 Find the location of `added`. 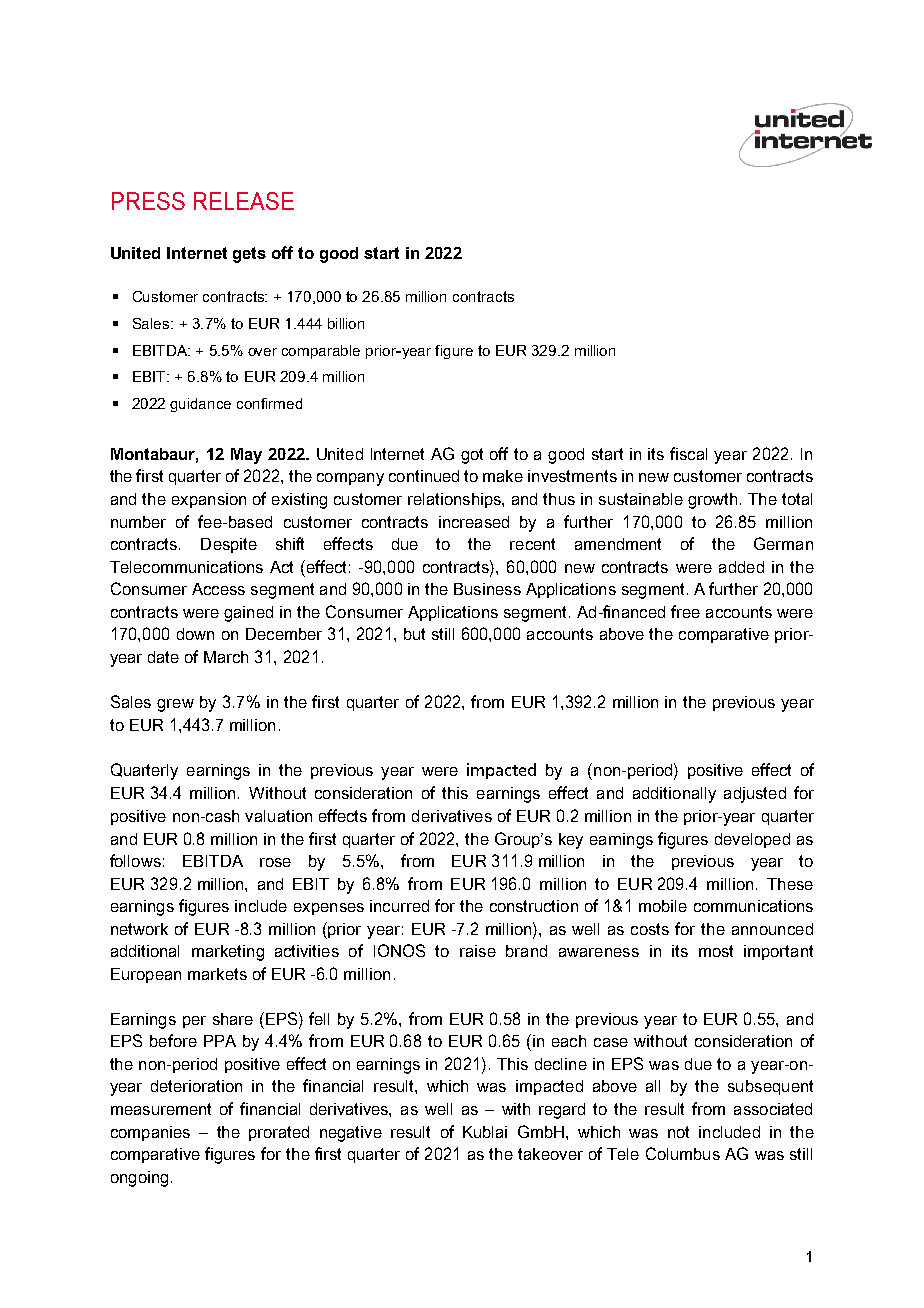

added is located at coordinates (741, 567).
